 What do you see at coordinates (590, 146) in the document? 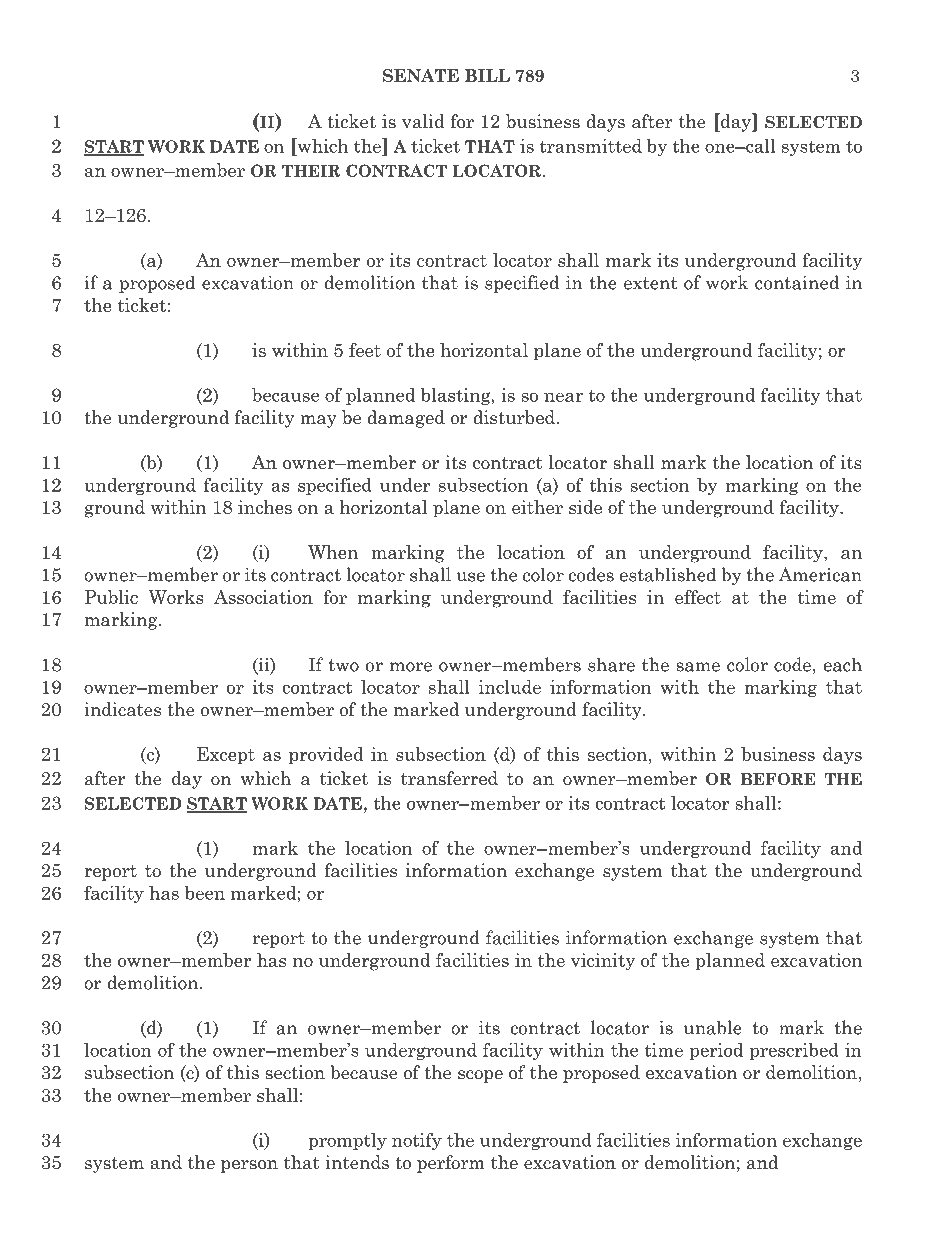
I see `transmitted` at bounding box center [590, 146].
